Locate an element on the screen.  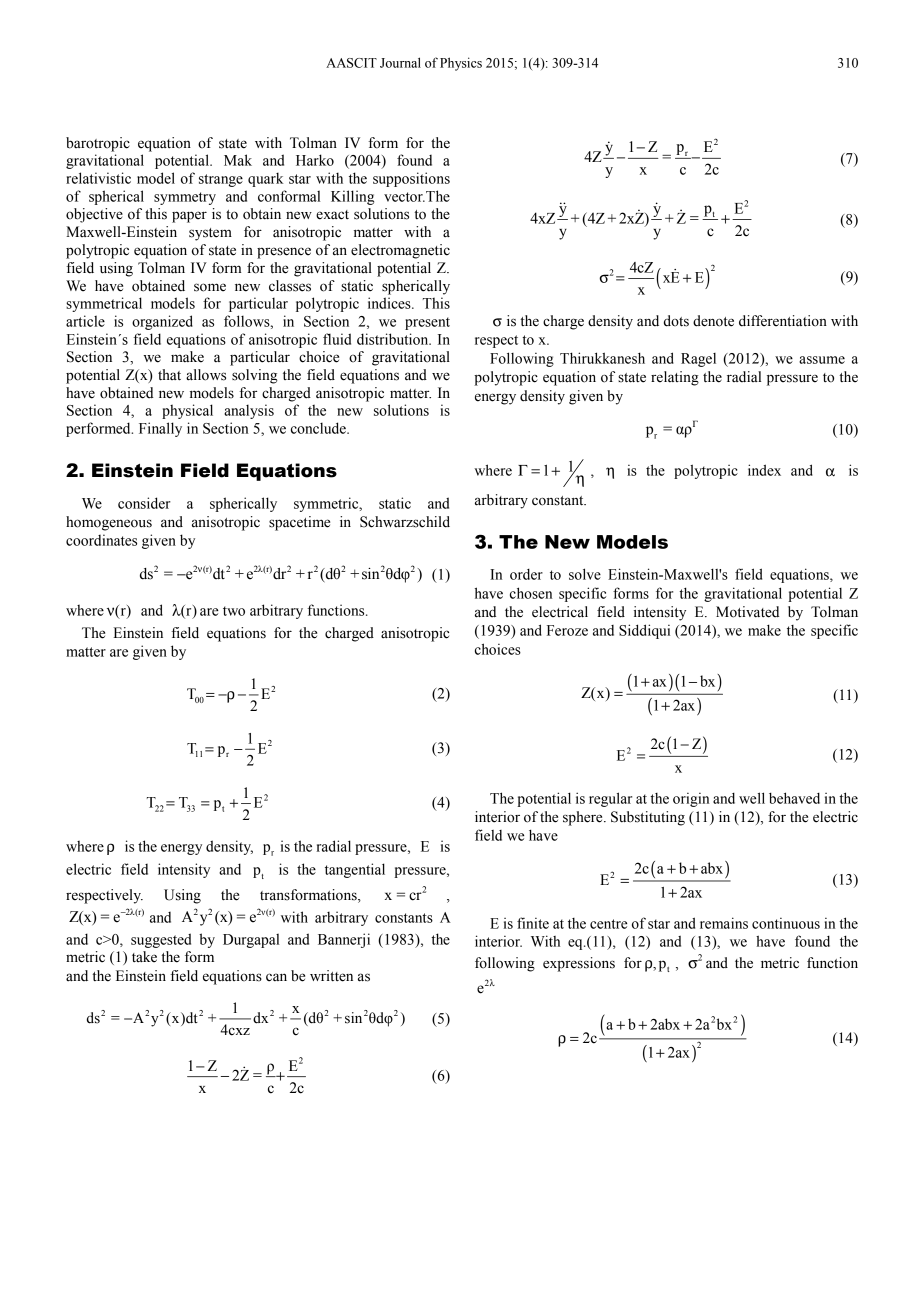
chosen is located at coordinates (531, 593).
